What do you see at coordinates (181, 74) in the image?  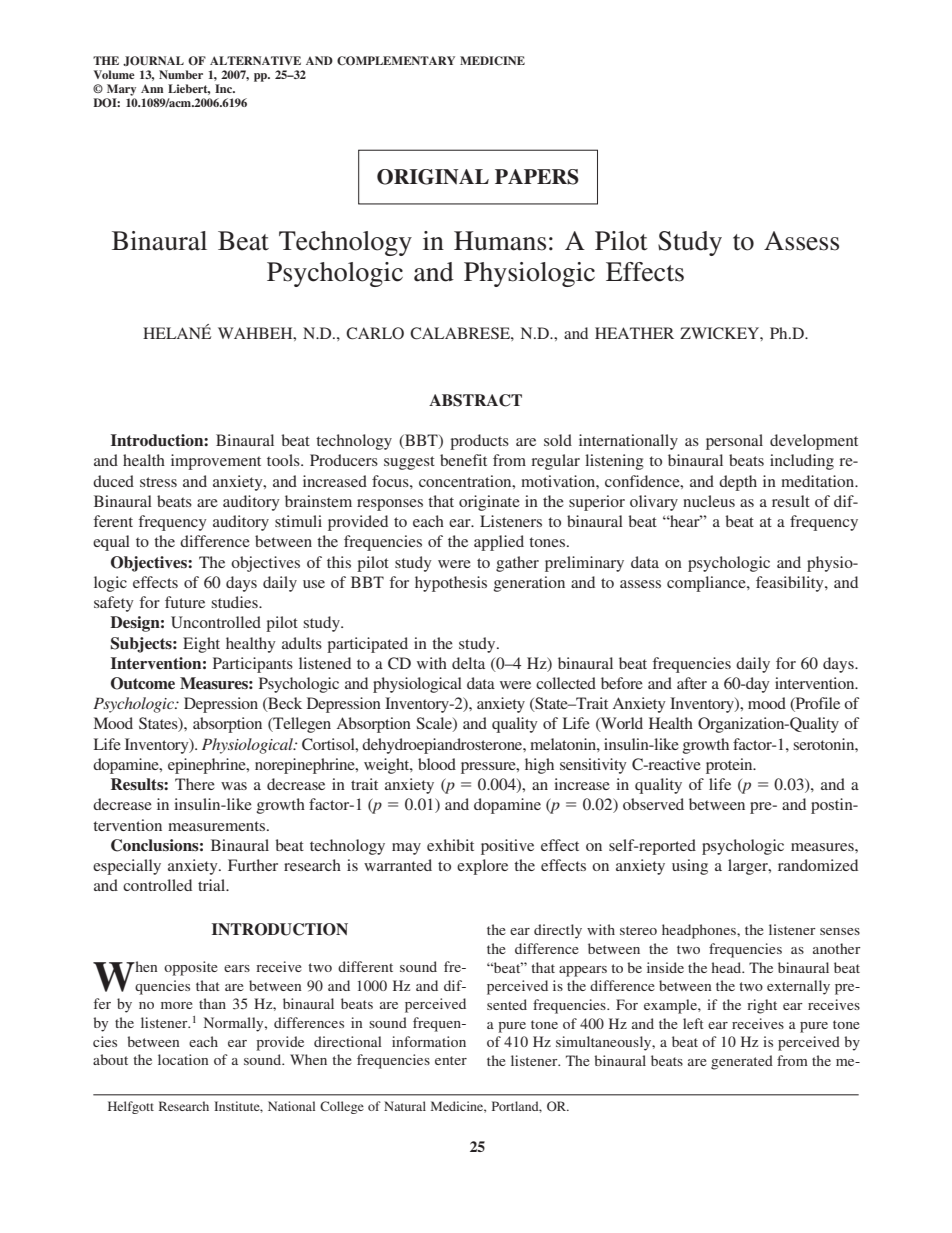 I see `Number` at bounding box center [181, 74].
